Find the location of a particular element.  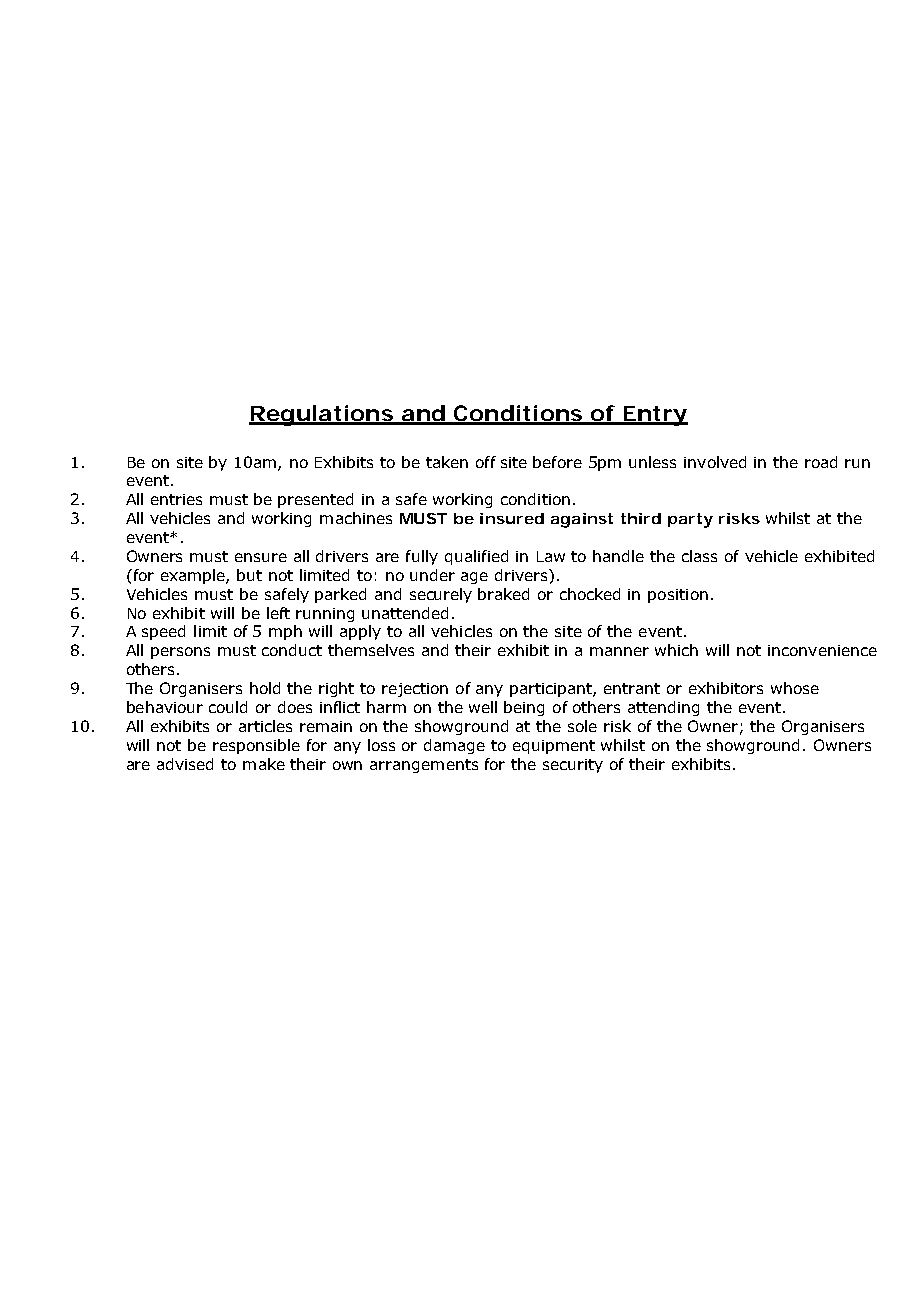

position is located at coordinates (678, 596).
